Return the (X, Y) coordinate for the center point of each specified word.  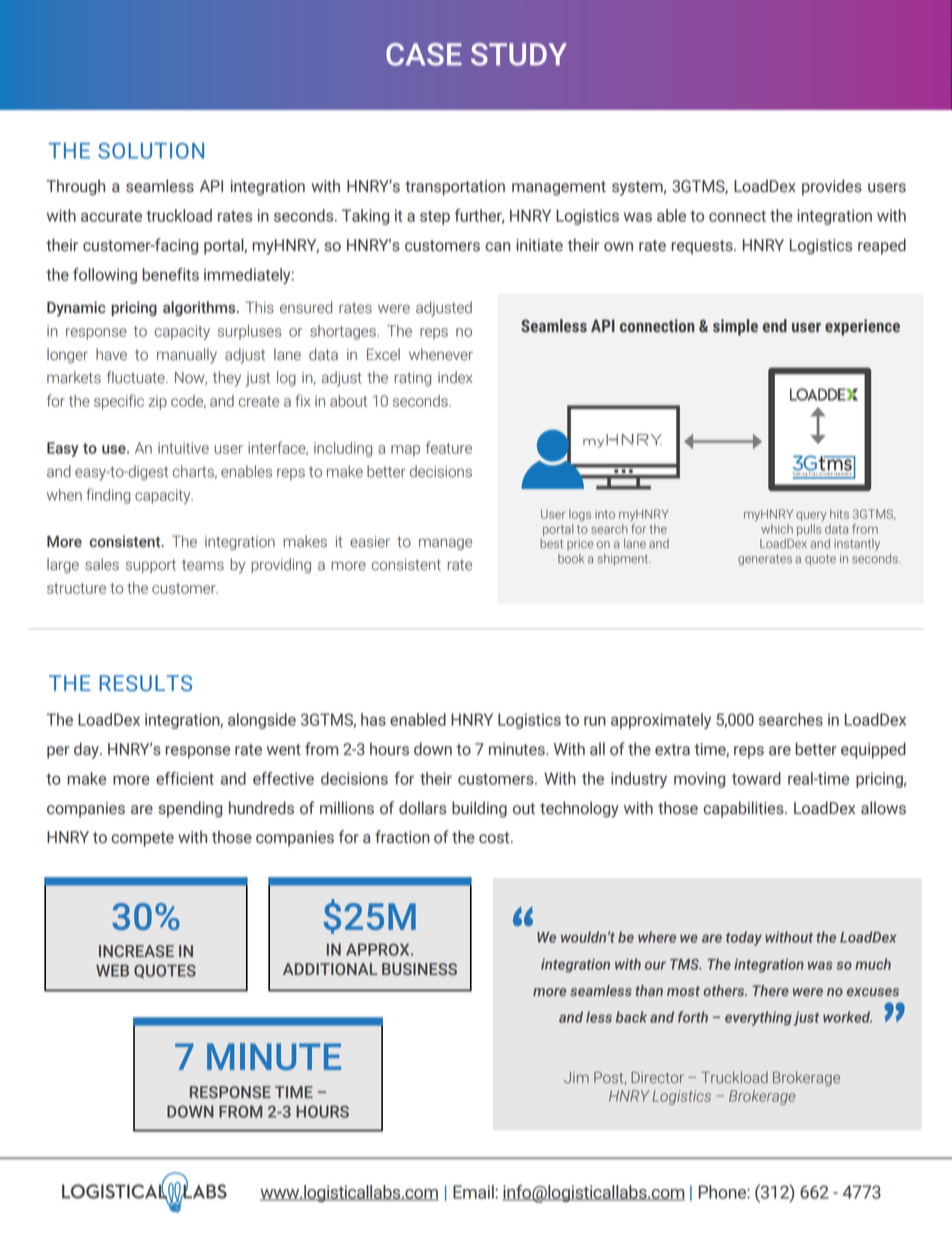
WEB (112, 970)
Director (657, 1078)
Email (474, 1192)
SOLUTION (151, 151)
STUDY (519, 54)
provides (832, 187)
